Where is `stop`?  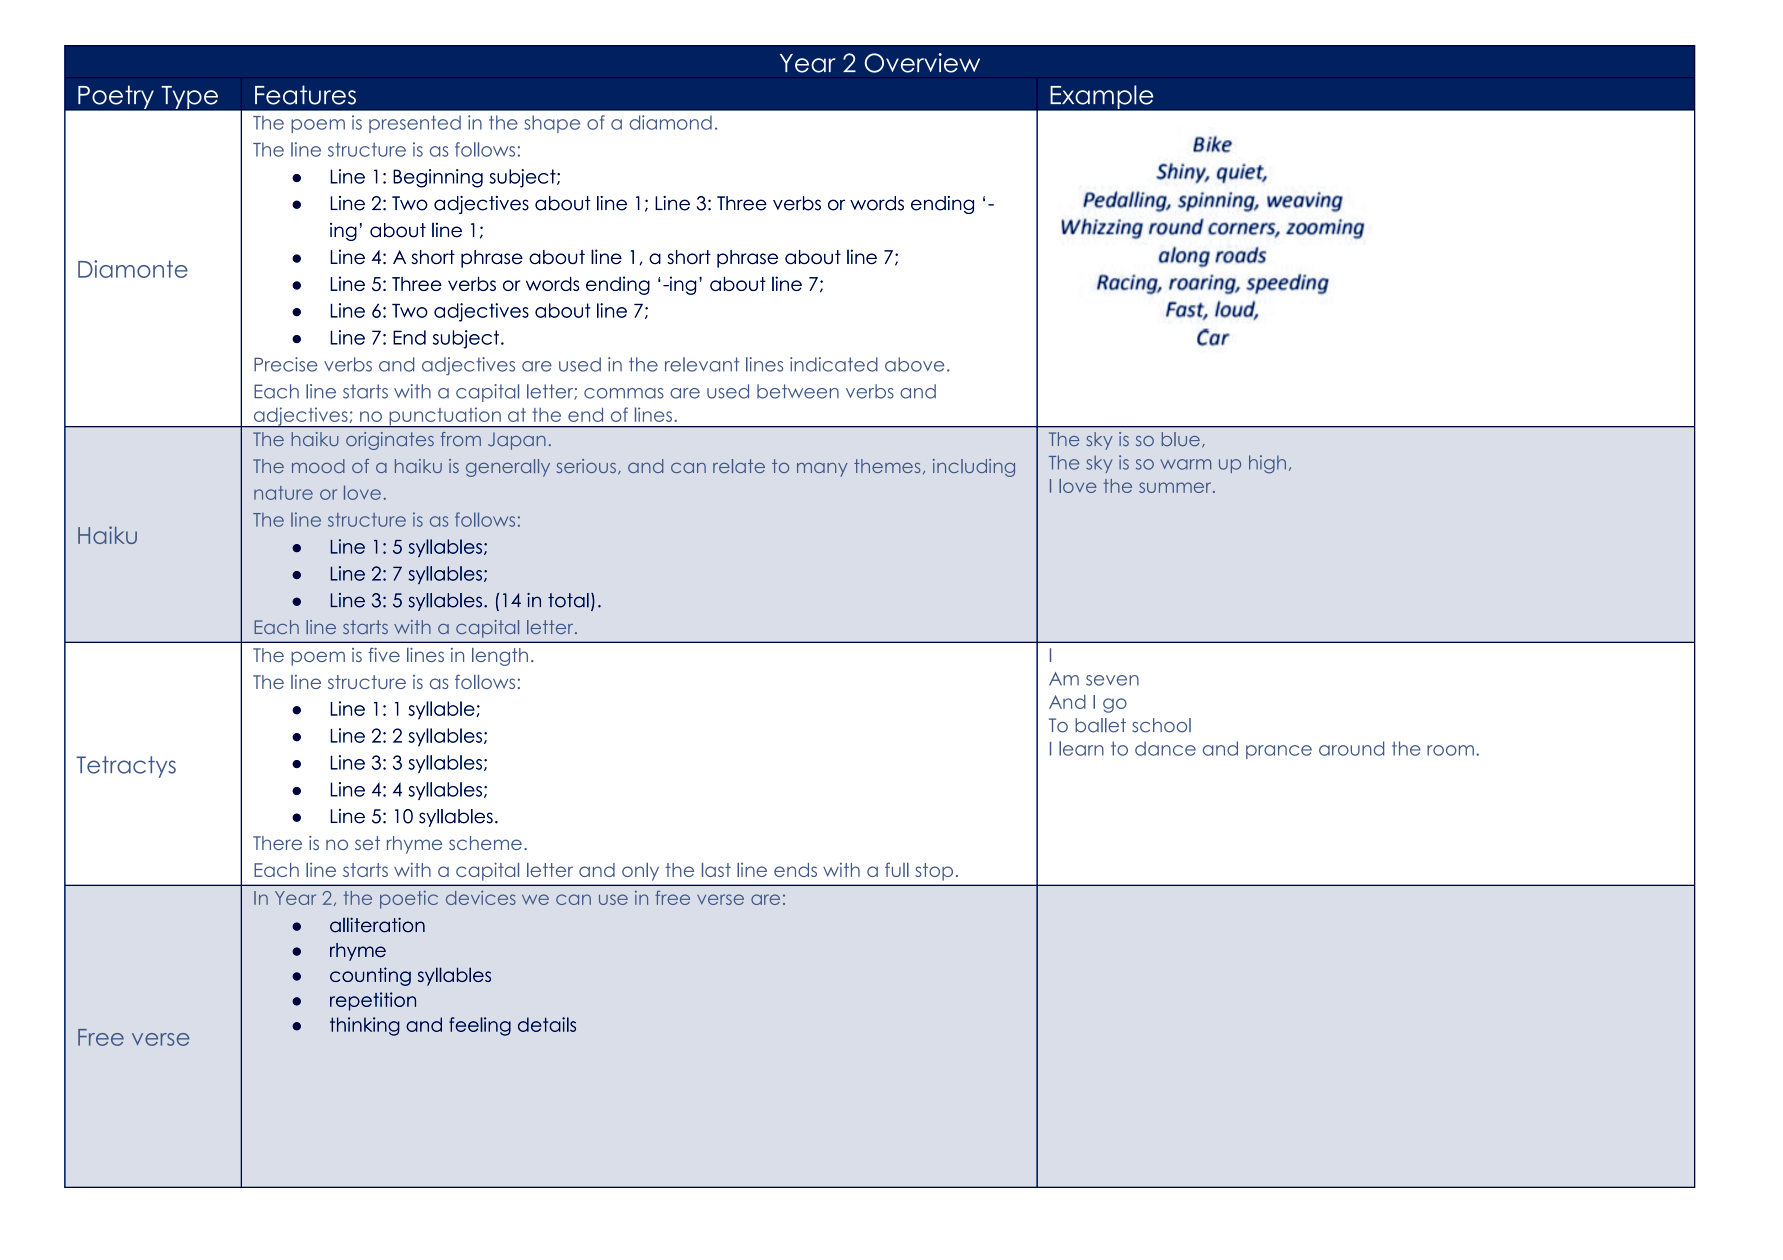
stop is located at coordinates (934, 872).
